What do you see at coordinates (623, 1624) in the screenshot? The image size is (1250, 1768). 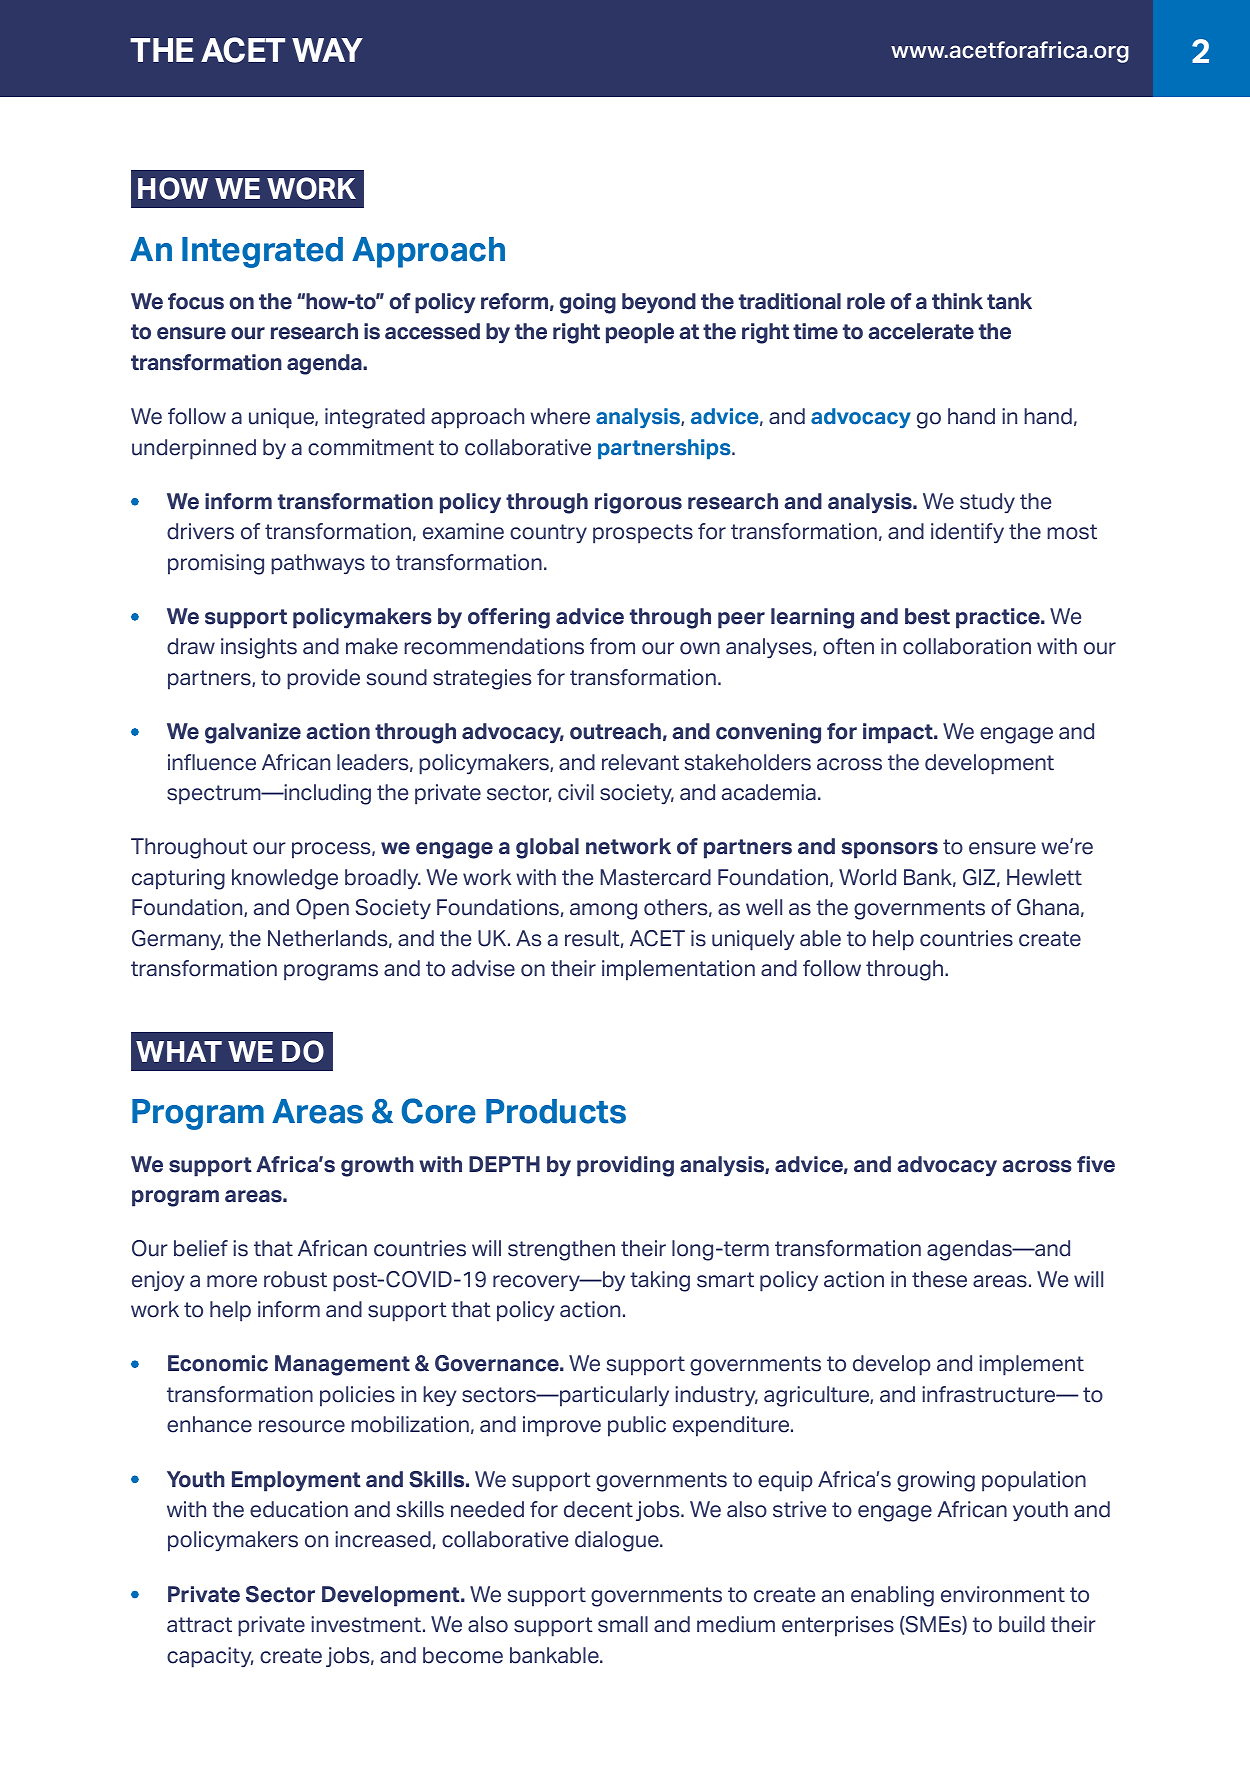 I see `small` at bounding box center [623, 1624].
